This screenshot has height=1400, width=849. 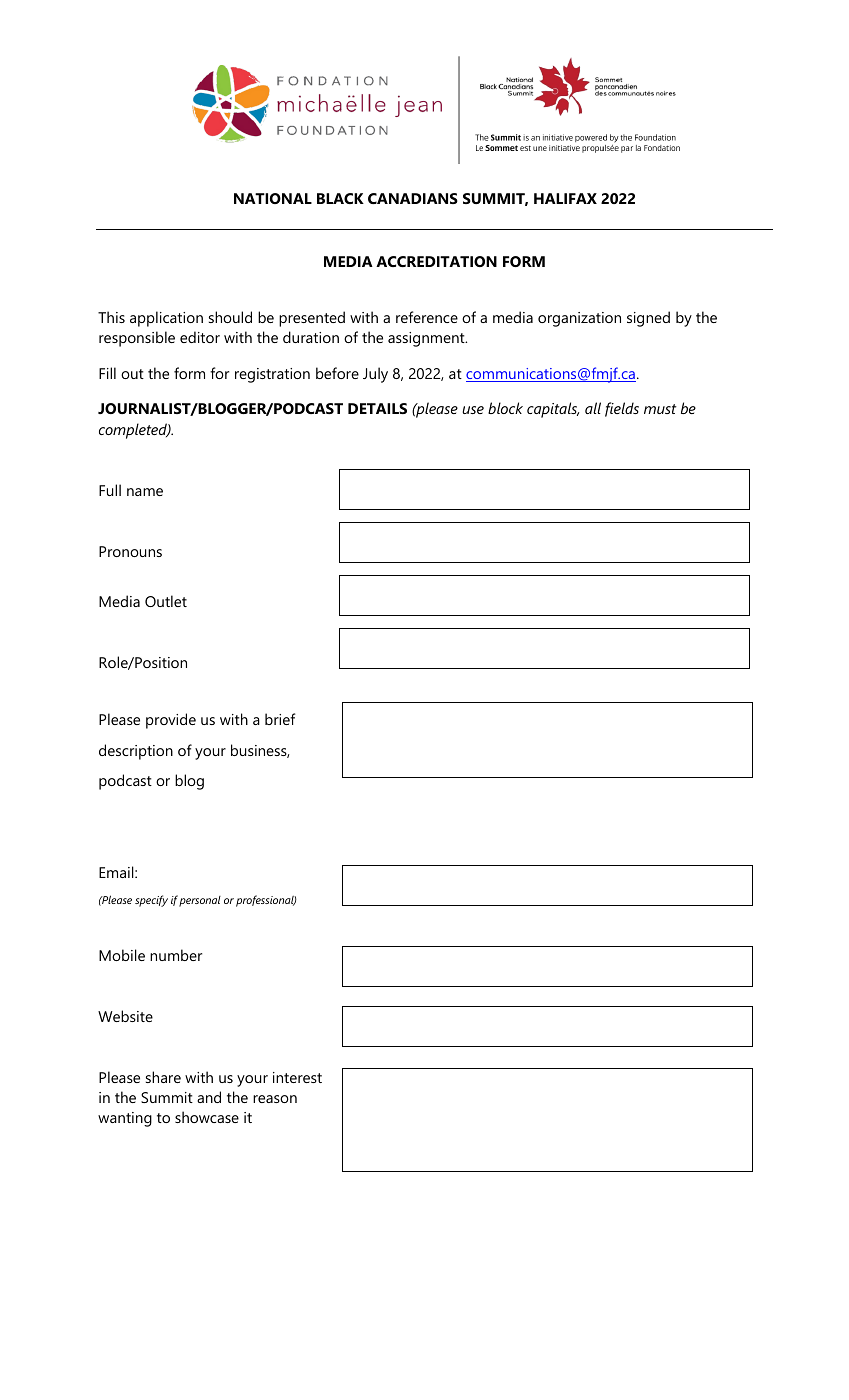 I want to click on HALIFAX, so click(x=565, y=198).
